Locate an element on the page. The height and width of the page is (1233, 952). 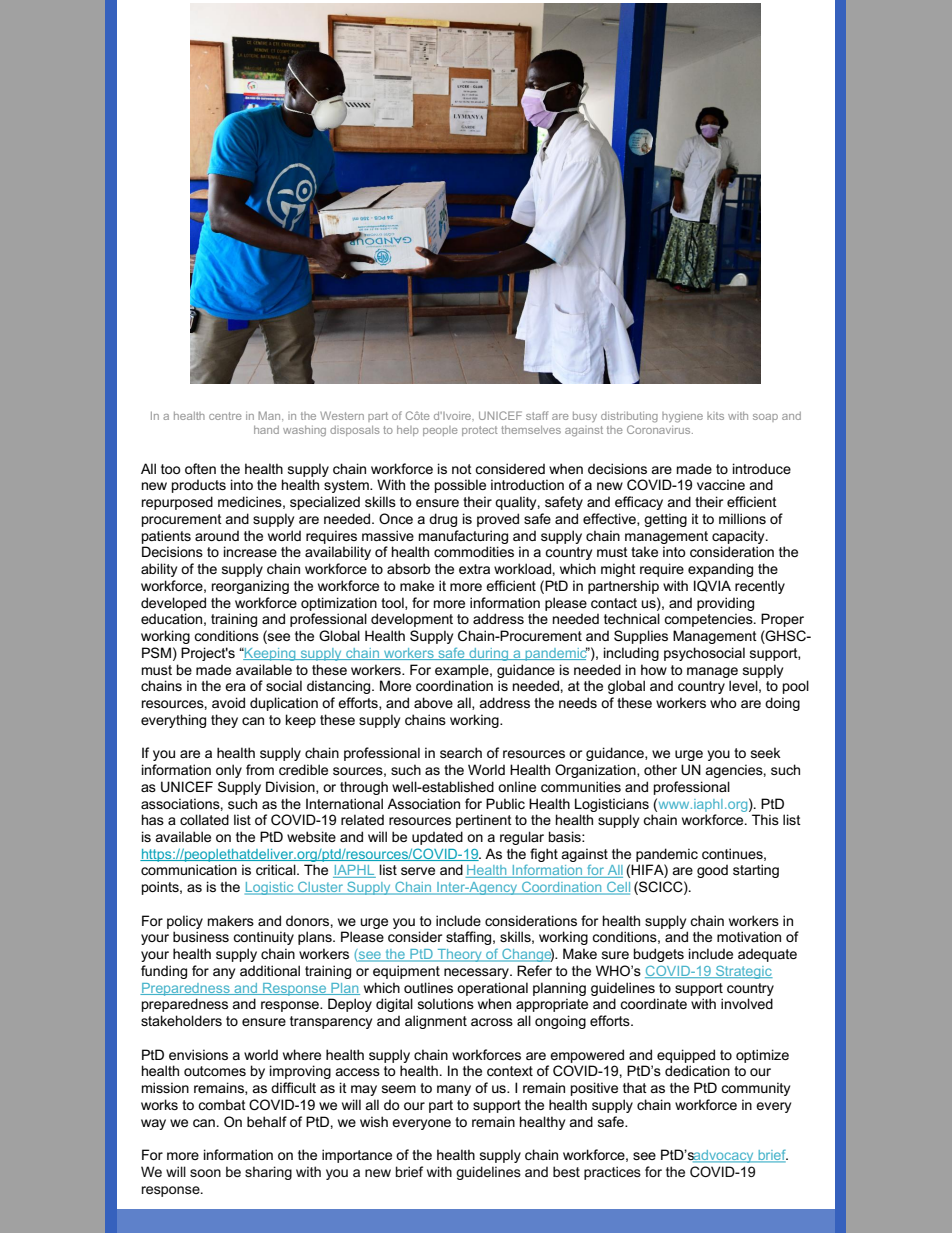
only is located at coordinates (229, 771).
